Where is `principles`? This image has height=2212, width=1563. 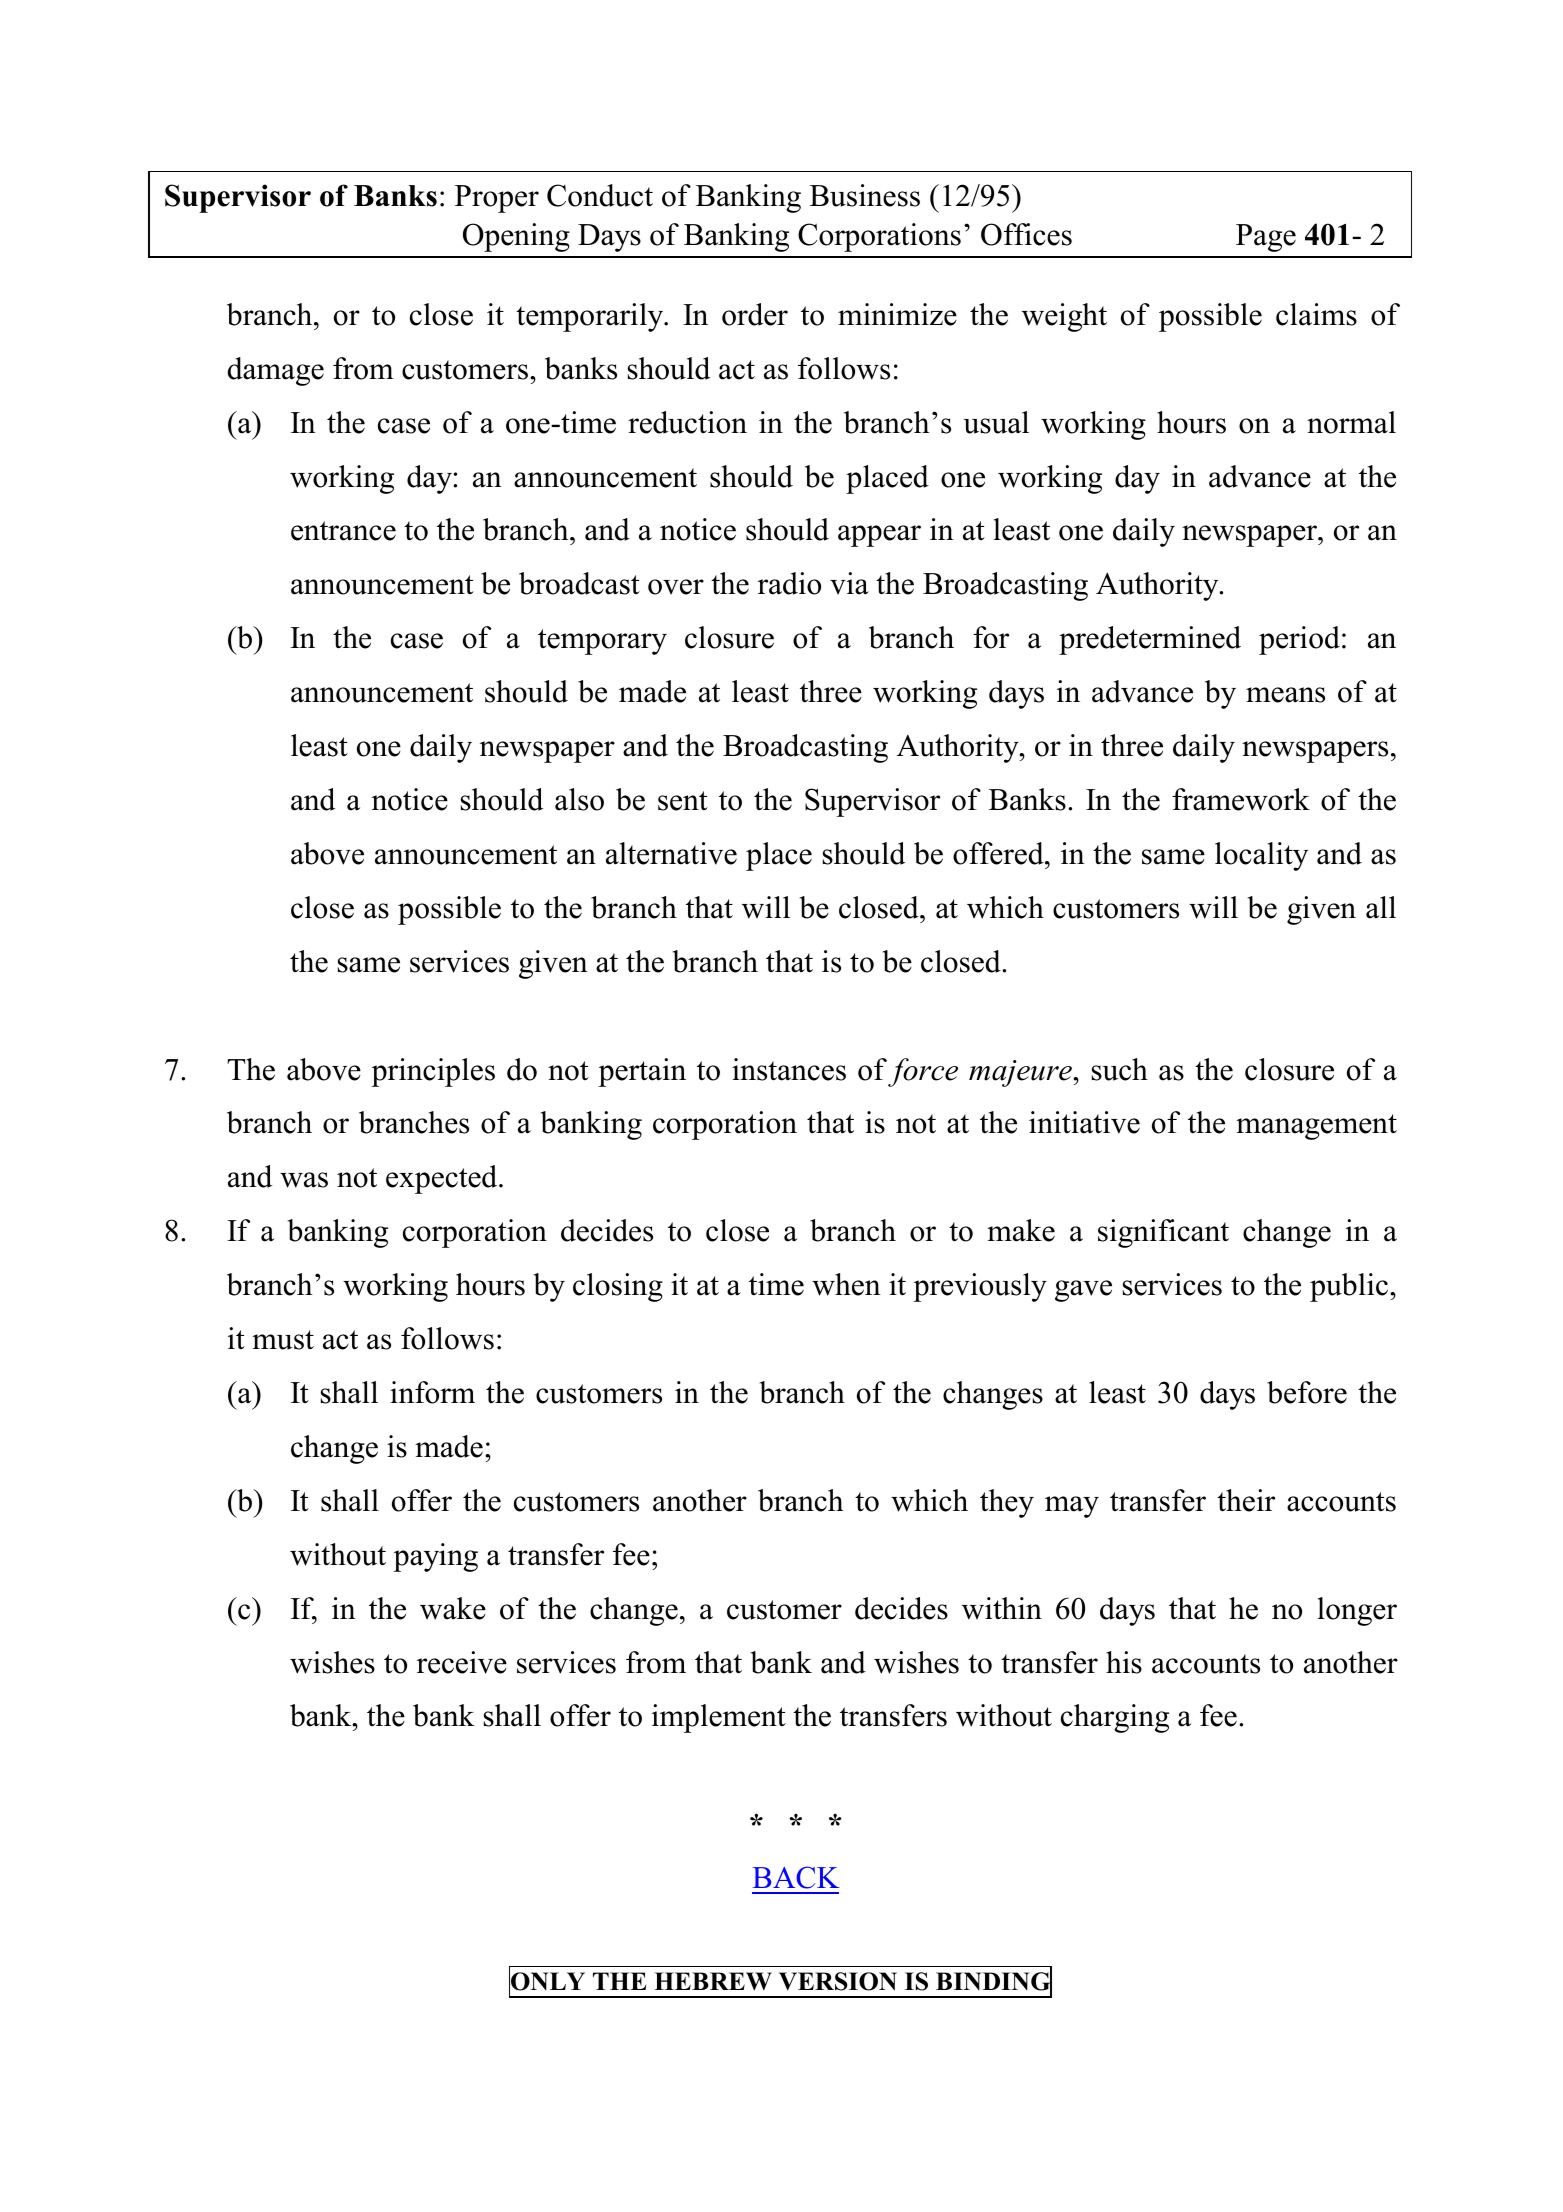 principles is located at coordinates (433, 1072).
